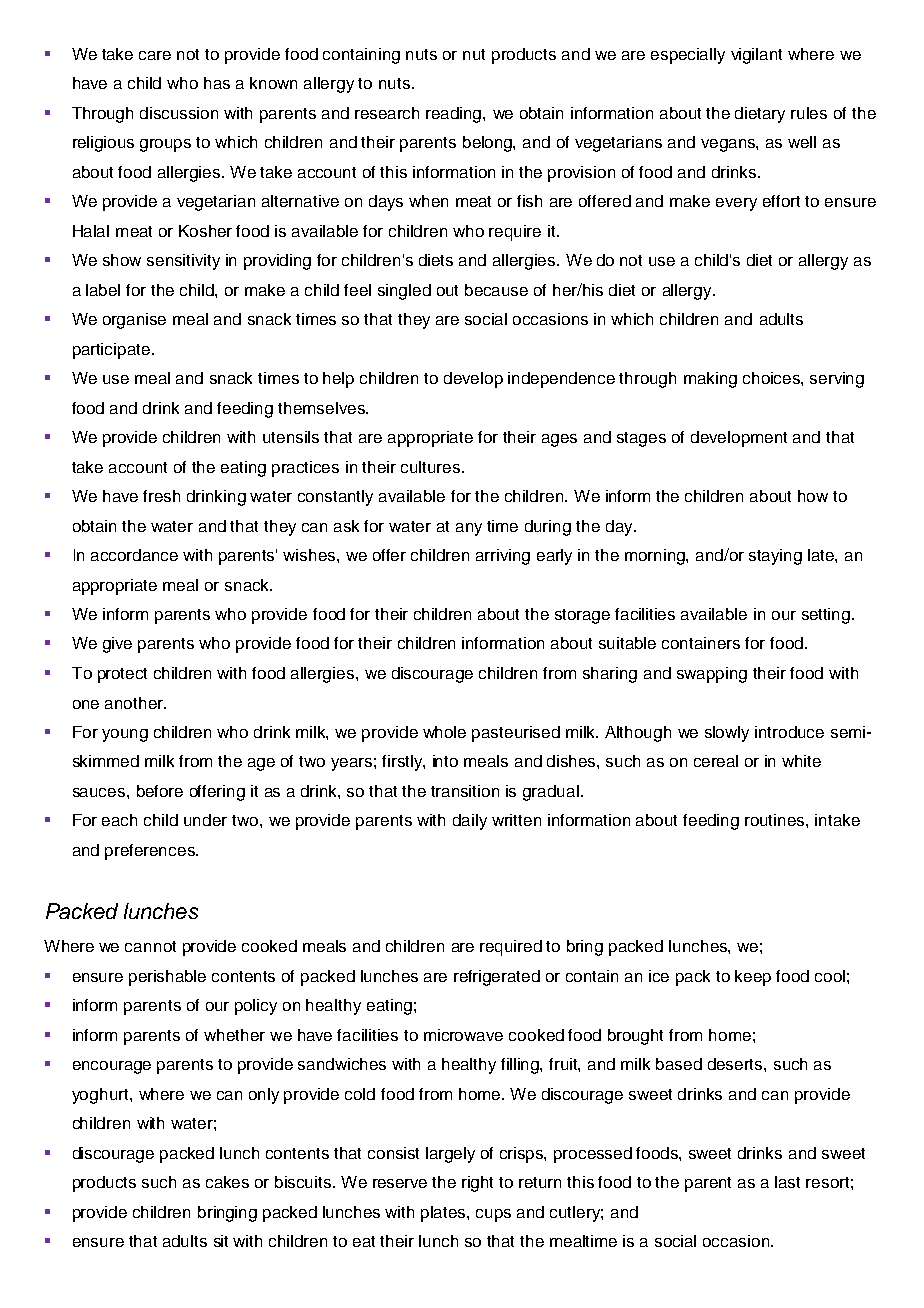 This screenshot has width=924, height=1308. I want to click on cakes, so click(227, 1182).
